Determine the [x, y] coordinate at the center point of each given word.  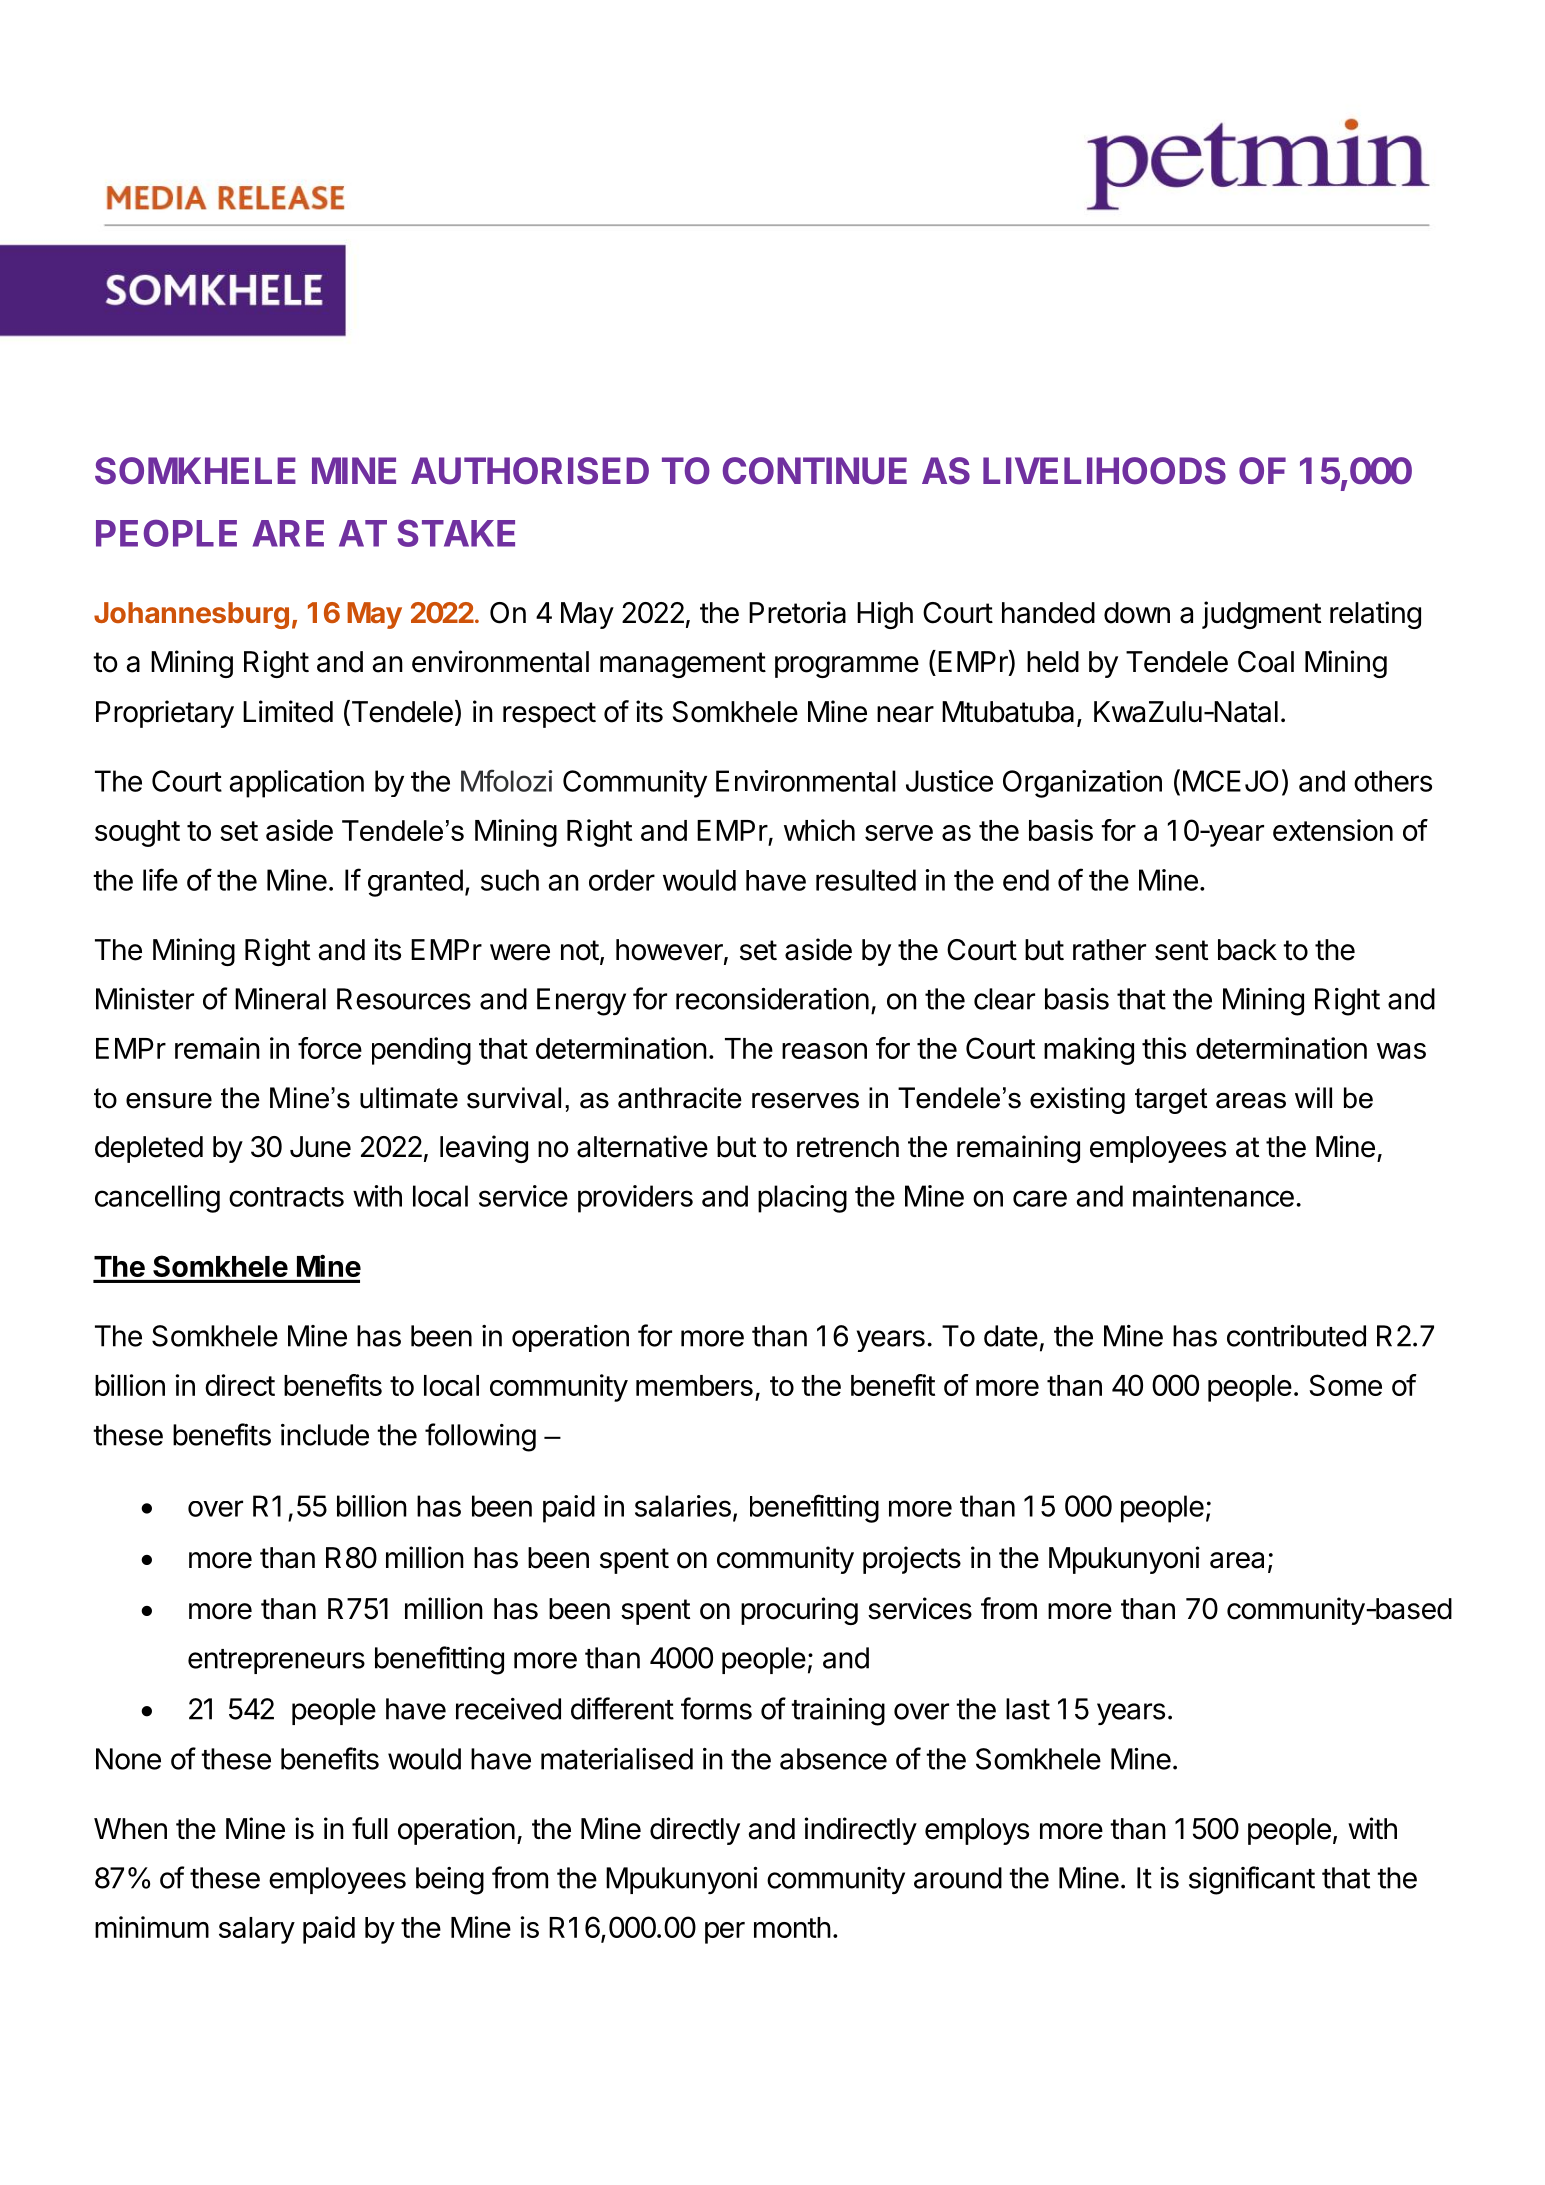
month [792, 1927]
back [1247, 950]
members [694, 1385]
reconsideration [772, 999]
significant [1252, 1880]
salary [257, 1930]
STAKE [456, 533]
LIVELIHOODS [1104, 471]
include [325, 1435]
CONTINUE [815, 471]
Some [1345, 1385]
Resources [404, 999]
